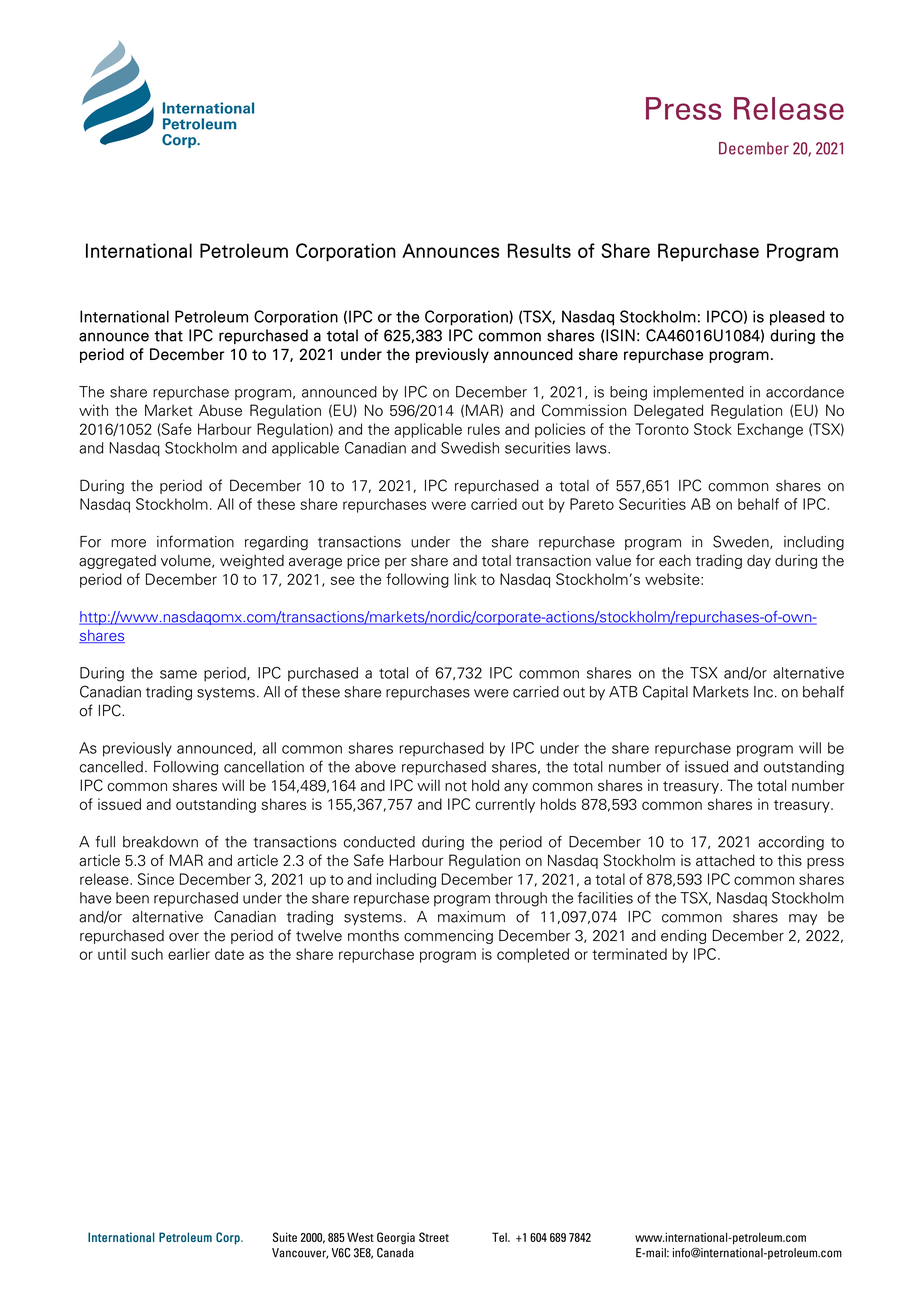  What do you see at coordinates (797, 318) in the page?
I see `pleased` at bounding box center [797, 318].
